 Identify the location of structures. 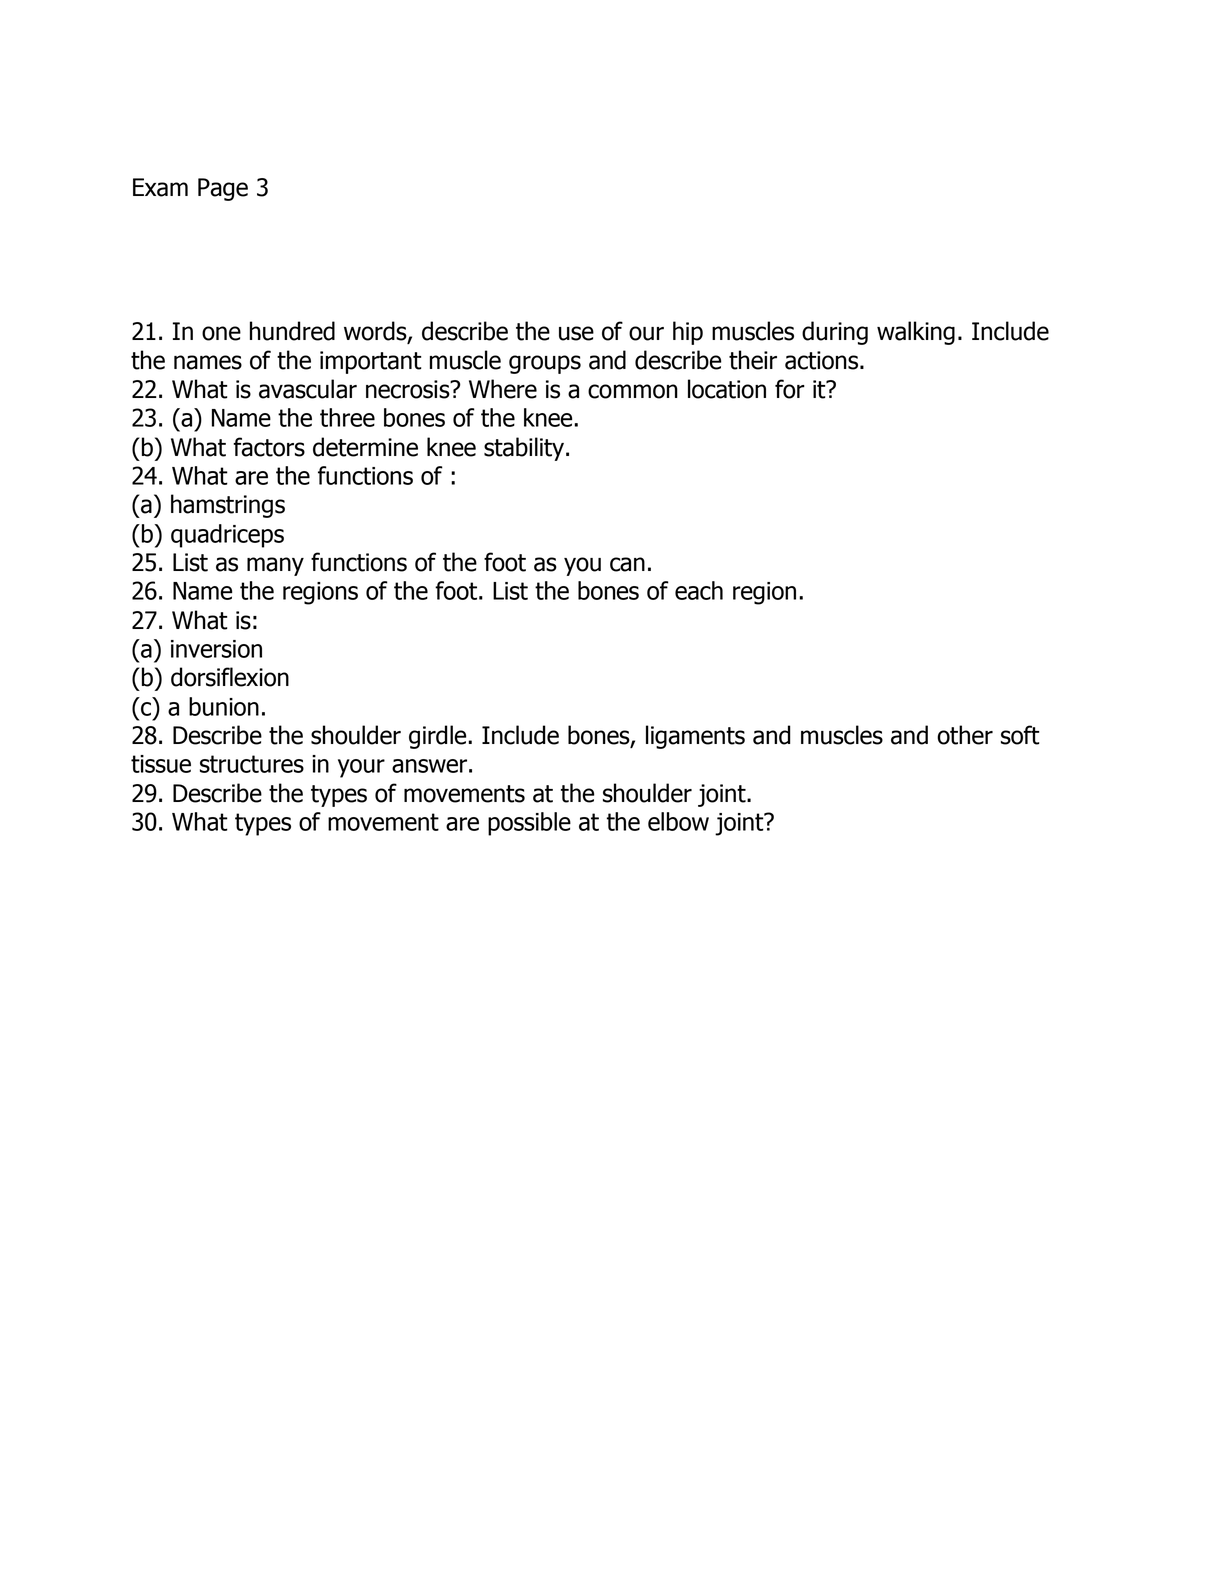
(252, 764).
